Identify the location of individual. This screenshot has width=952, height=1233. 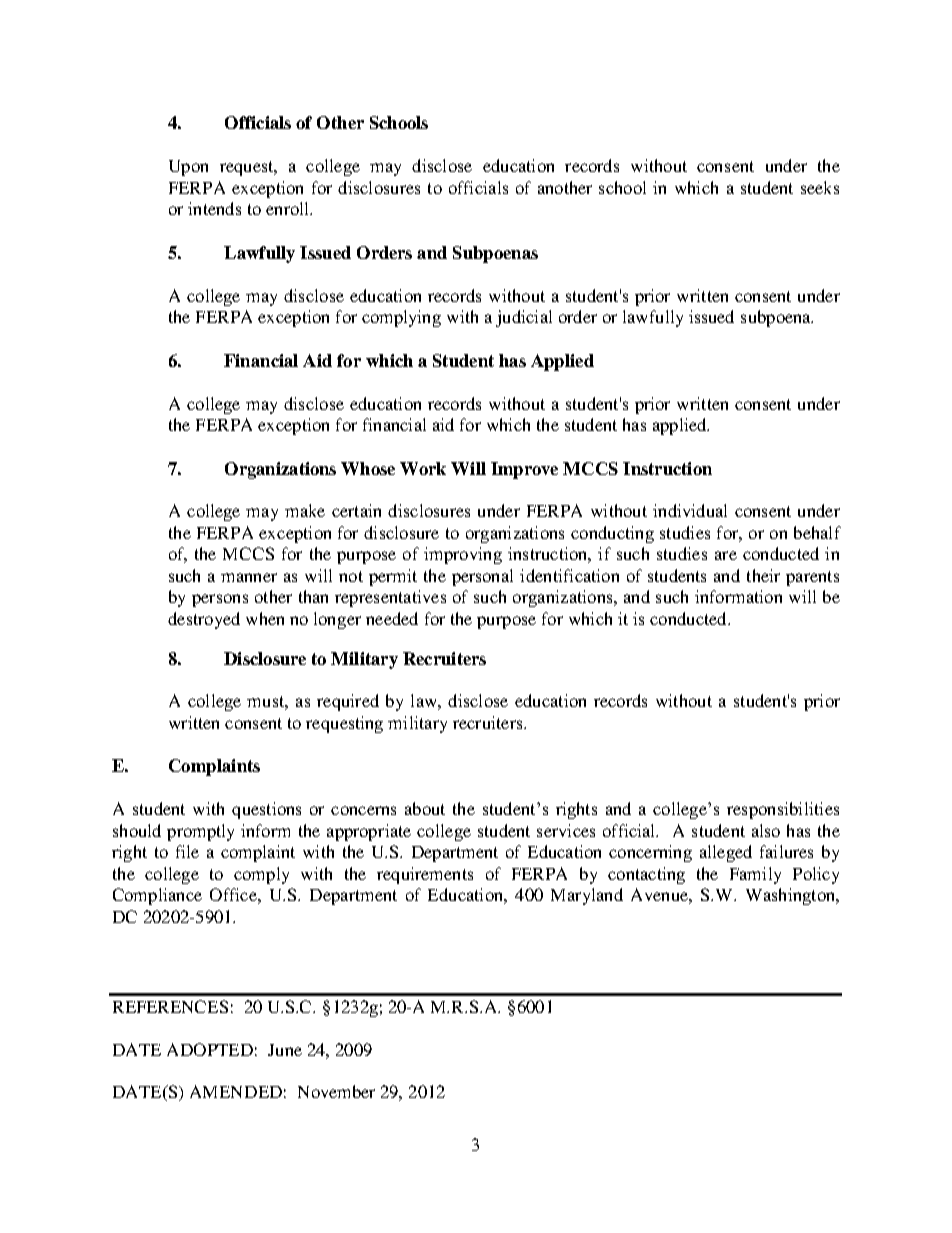
(690, 510).
